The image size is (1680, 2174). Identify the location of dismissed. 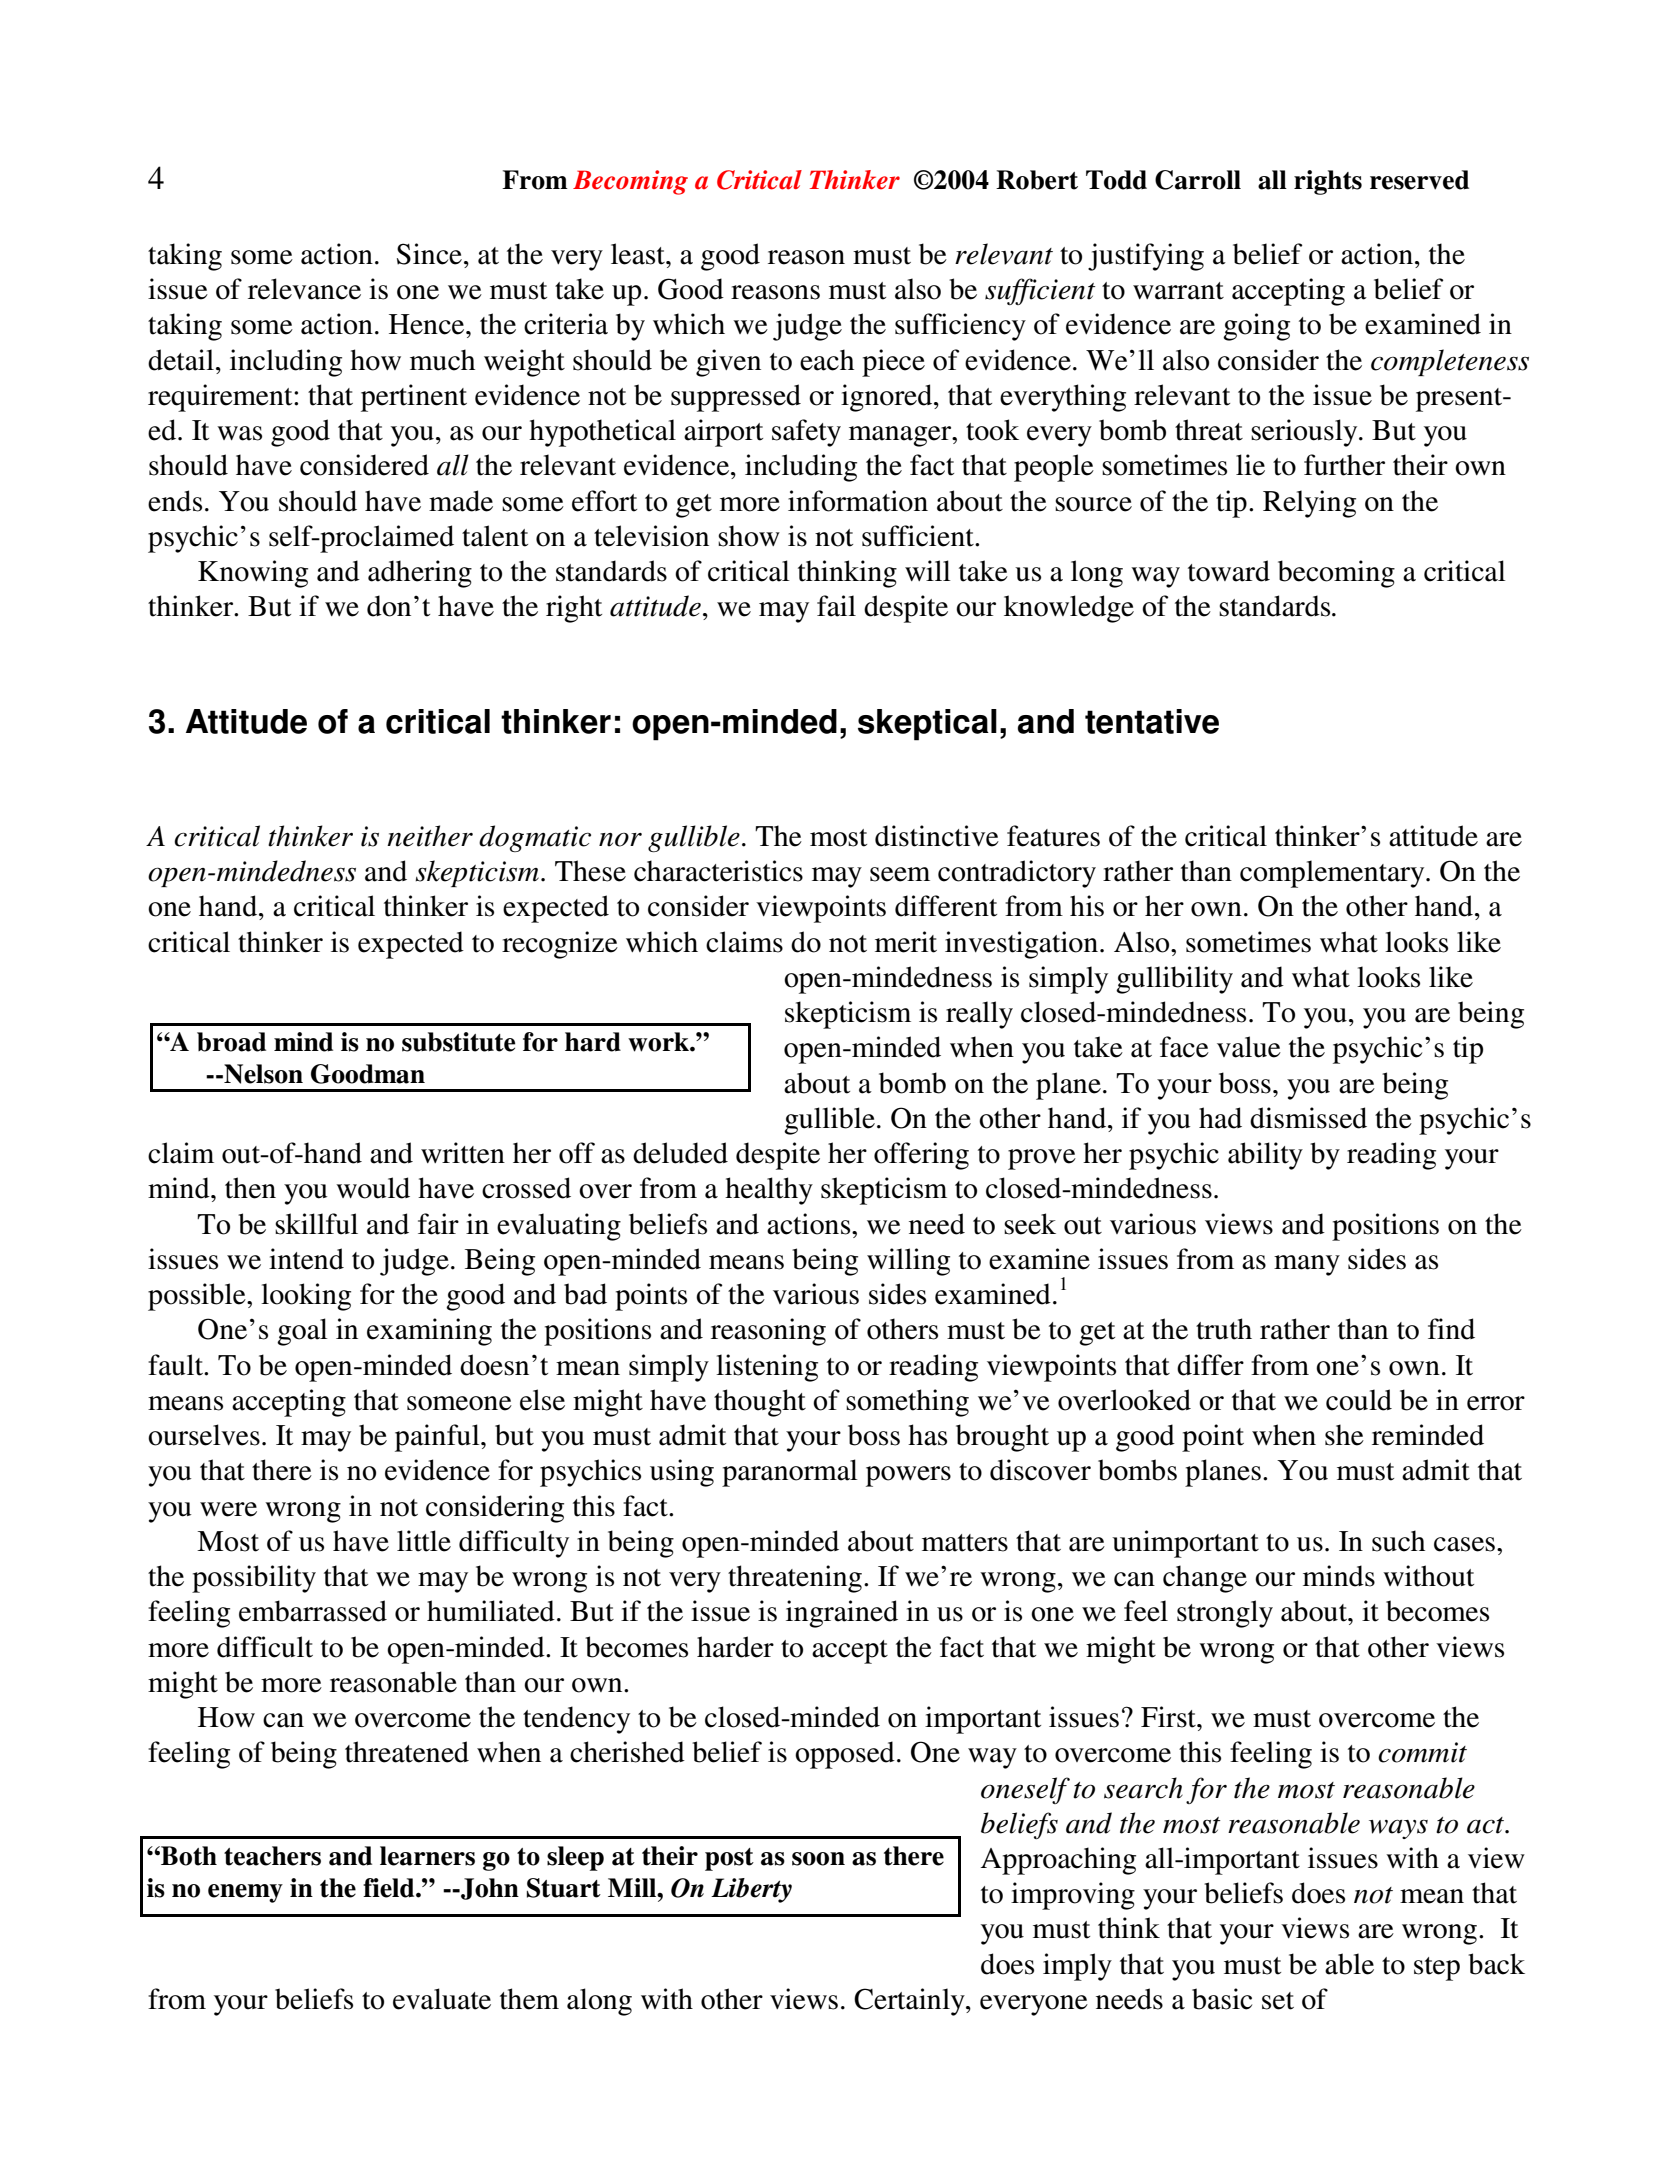
(1308, 1118).
